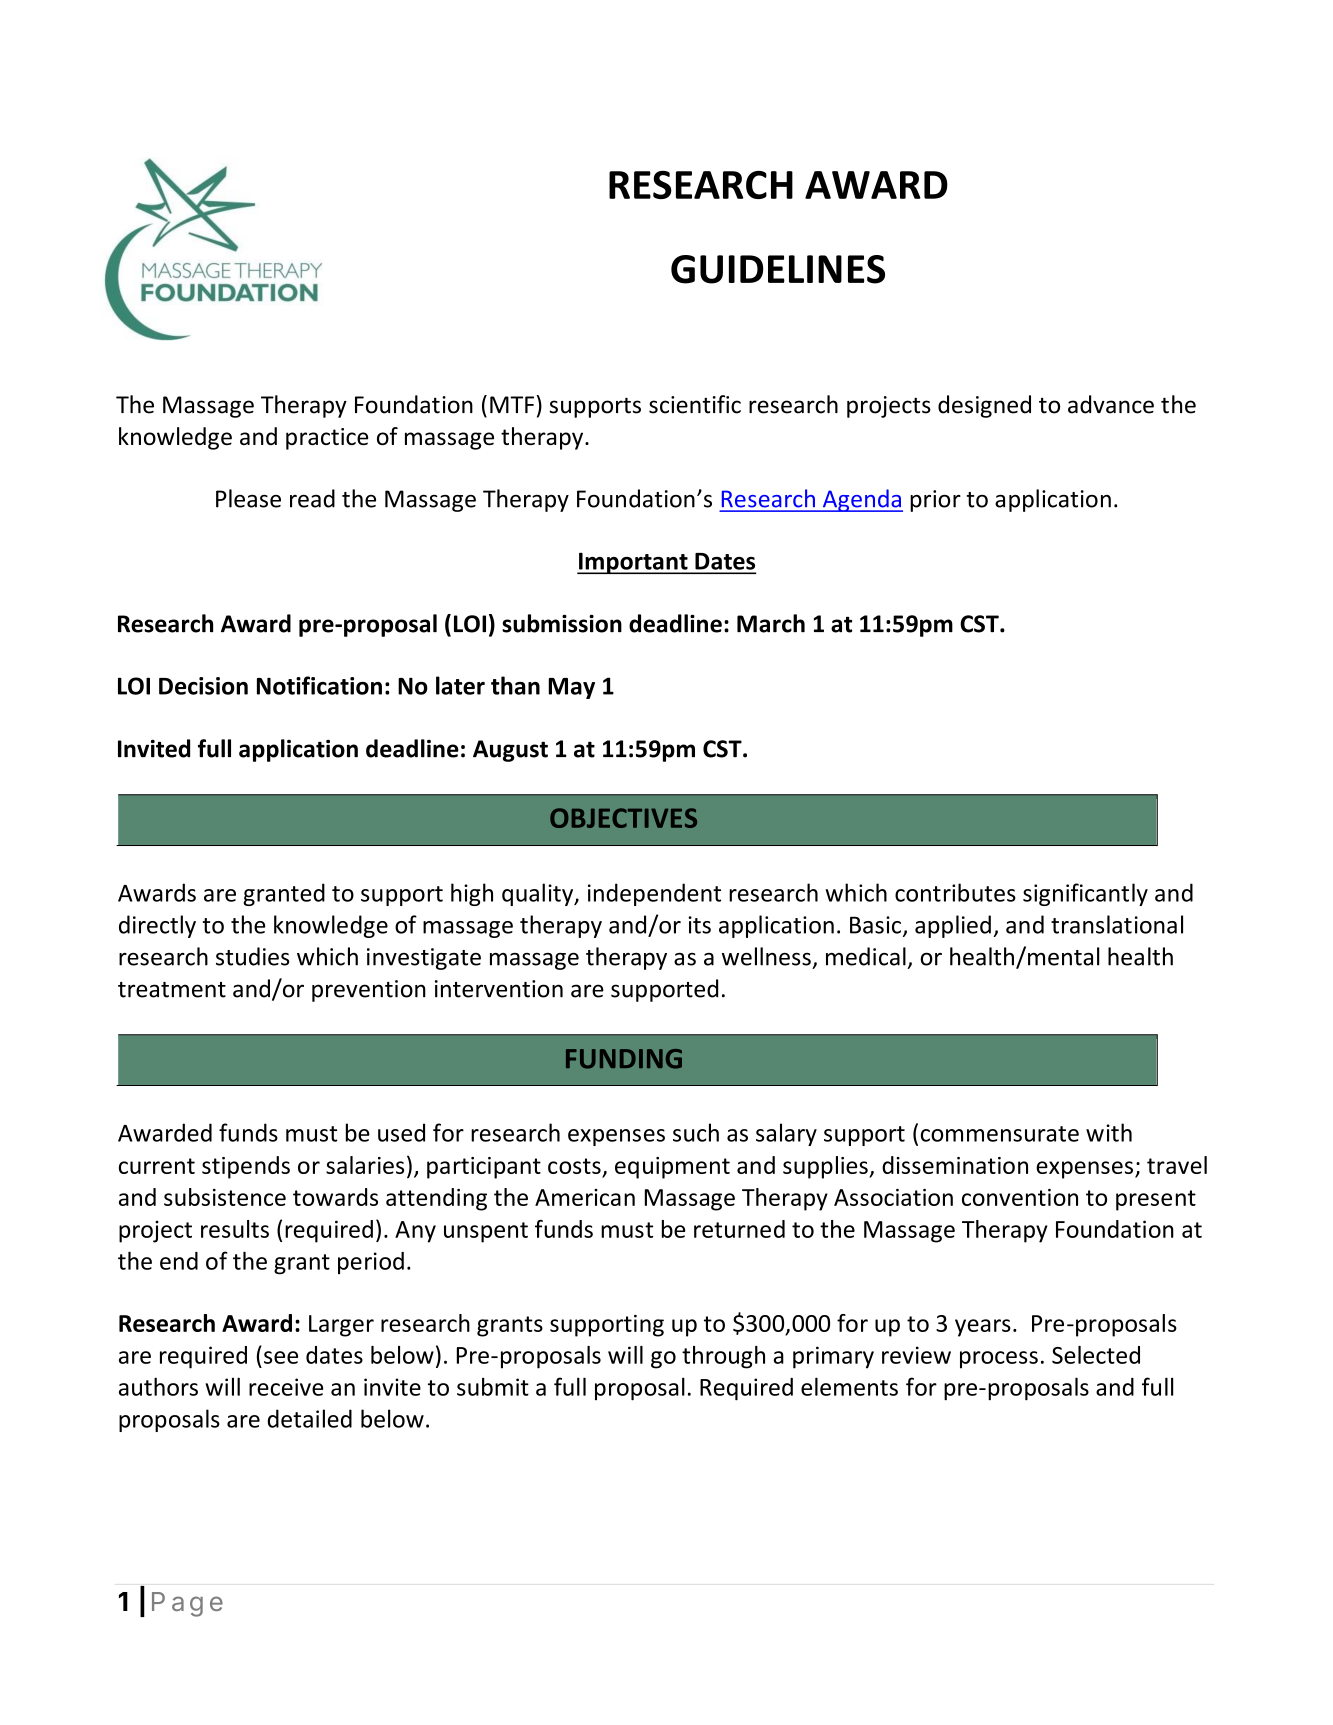 The height and width of the page is (1725, 1333). What do you see at coordinates (327, 439) in the page?
I see `practice` at bounding box center [327, 439].
